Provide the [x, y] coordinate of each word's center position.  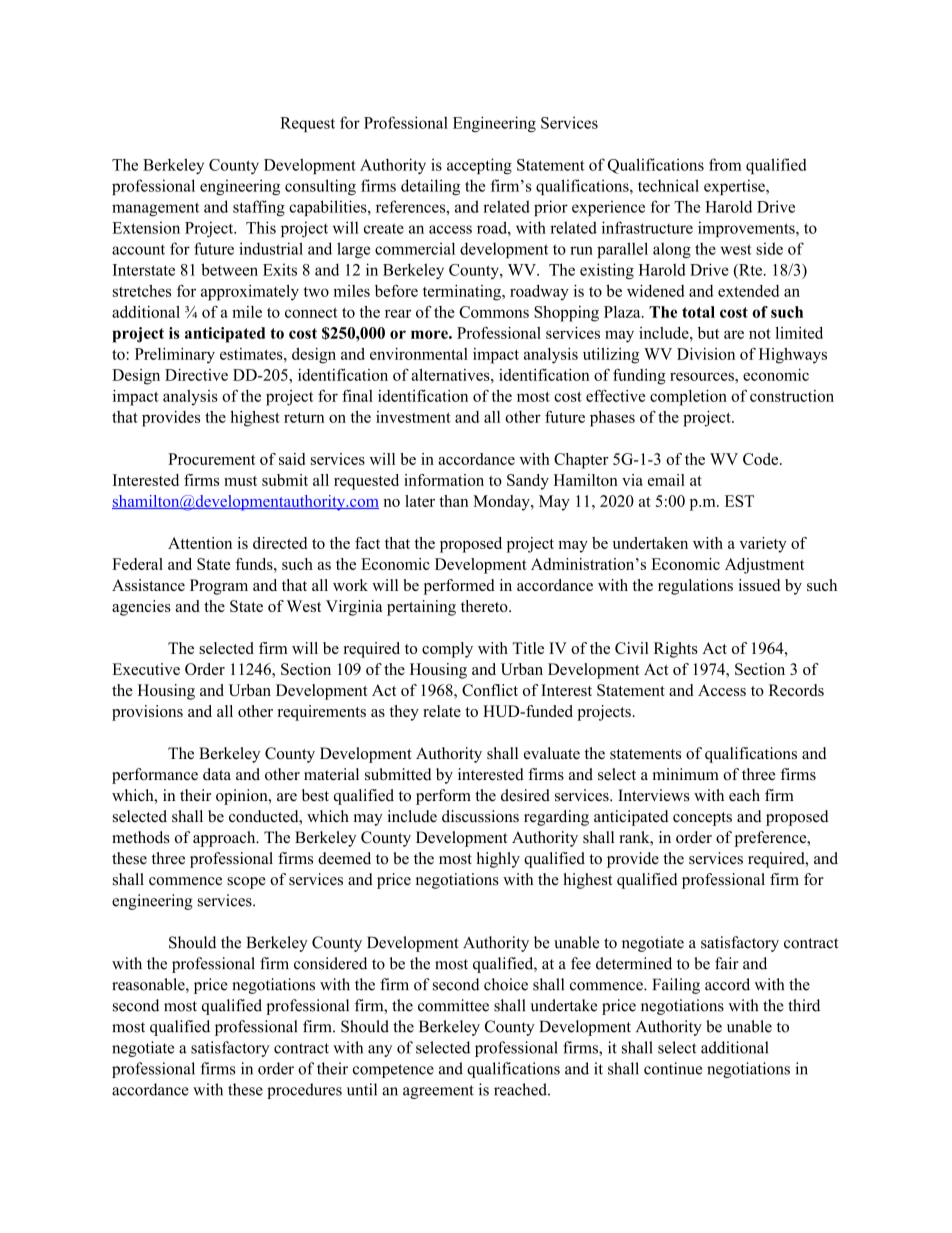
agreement [438, 1092]
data [217, 774]
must [240, 481]
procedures [304, 1091]
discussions [480, 816]
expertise [735, 187]
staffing [259, 208]
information [444, 480]
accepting [479, 166]
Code [762, 459]
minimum [686, 774]
